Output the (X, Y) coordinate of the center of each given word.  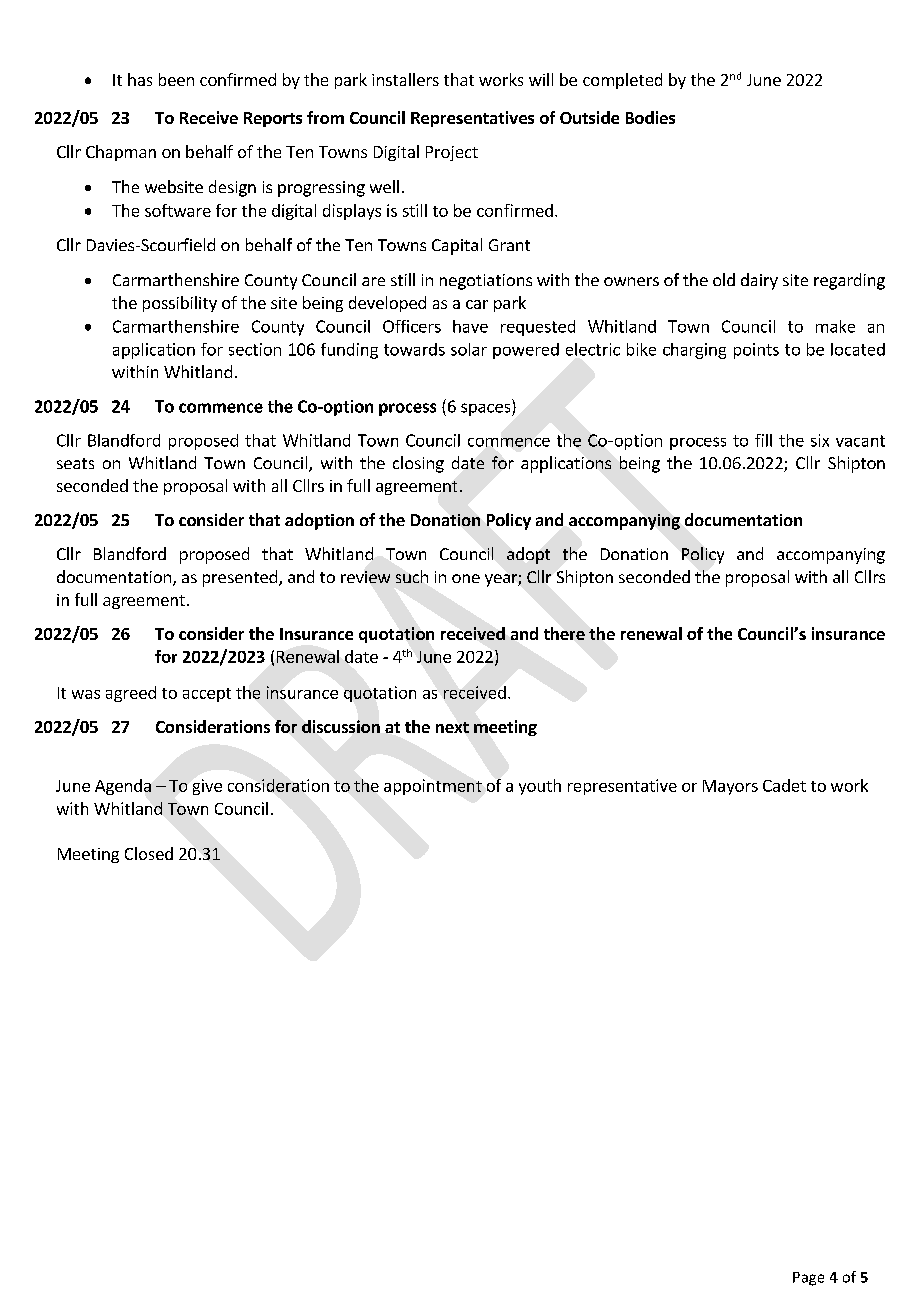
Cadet (784, 785)
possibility (180, 304)
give (207, 787)
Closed (149, 853)
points (756, 351)
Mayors (730, 787)
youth (540, 787)
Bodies (650, 117)
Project (452, 153)
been (176, 79)
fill (763, 440)
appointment (433, 787)
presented (240, 578)
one (466, 578)
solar (469, 349)
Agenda (123, 787)
